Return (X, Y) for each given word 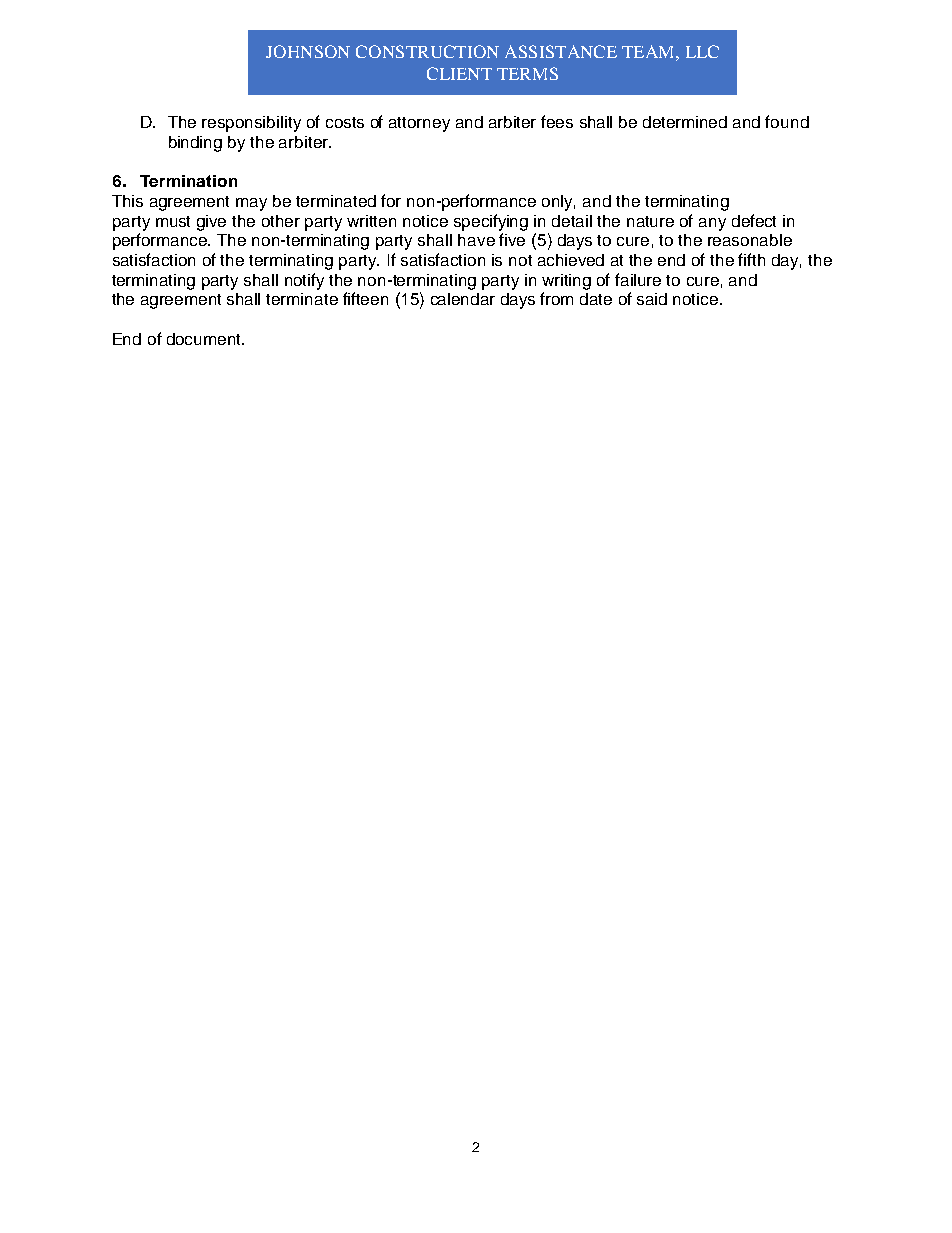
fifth (751, 259)
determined (685, 122)
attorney (419, 124)
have (476, 240)
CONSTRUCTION (427, 51)
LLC (702, 51)
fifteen (365, 298)
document (205, 339)
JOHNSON (308, 51)
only (558, 203)
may (251, 204)
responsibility (251, 124)
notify (304, 281)
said (652, 299)
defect (754, 220)
